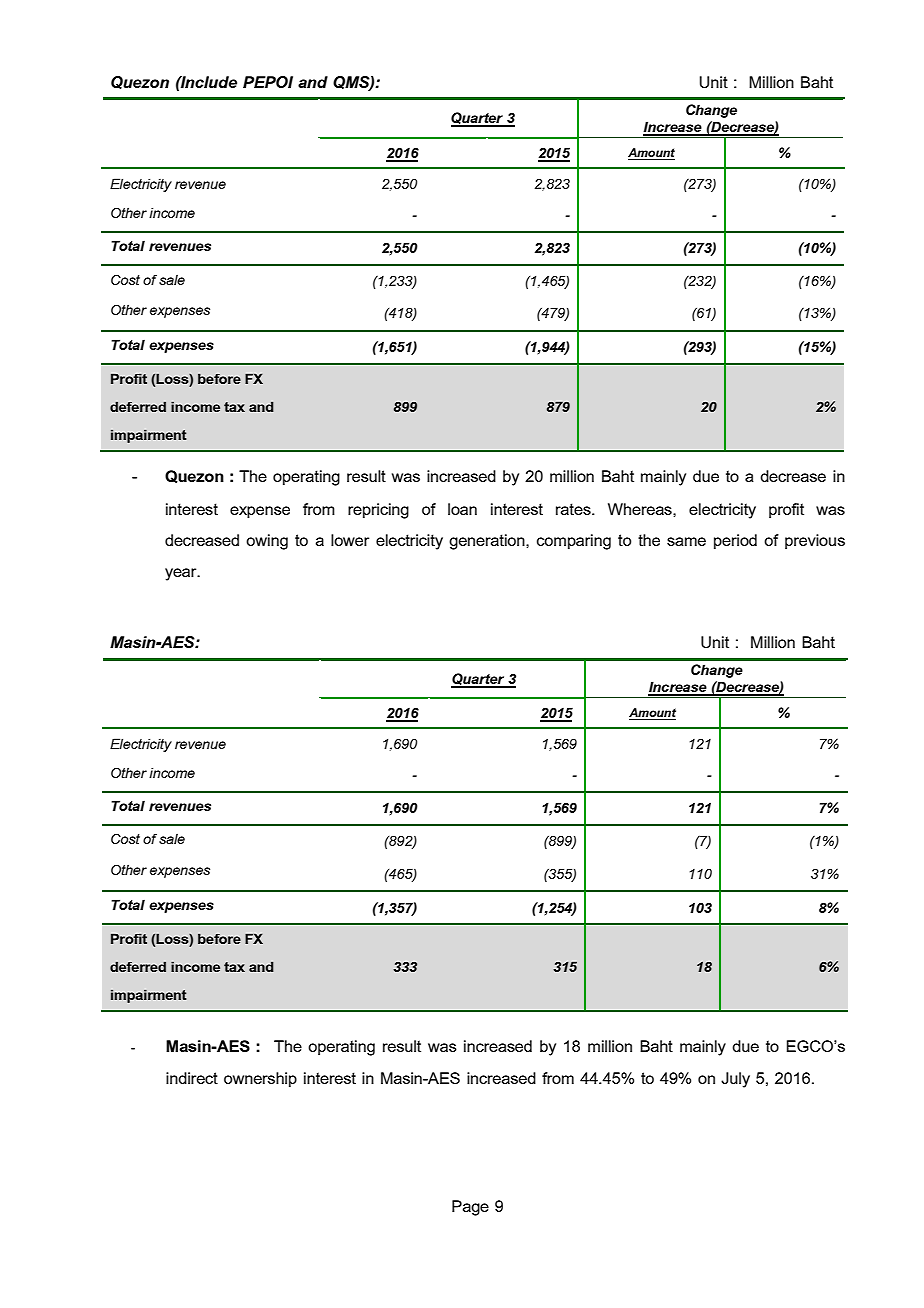 Image resolution: width=924 pixels, height=1308 pixels. What do you see at coordinates (735, 1080) in the image?
I see `July` at bounding box center [735, 1080].
